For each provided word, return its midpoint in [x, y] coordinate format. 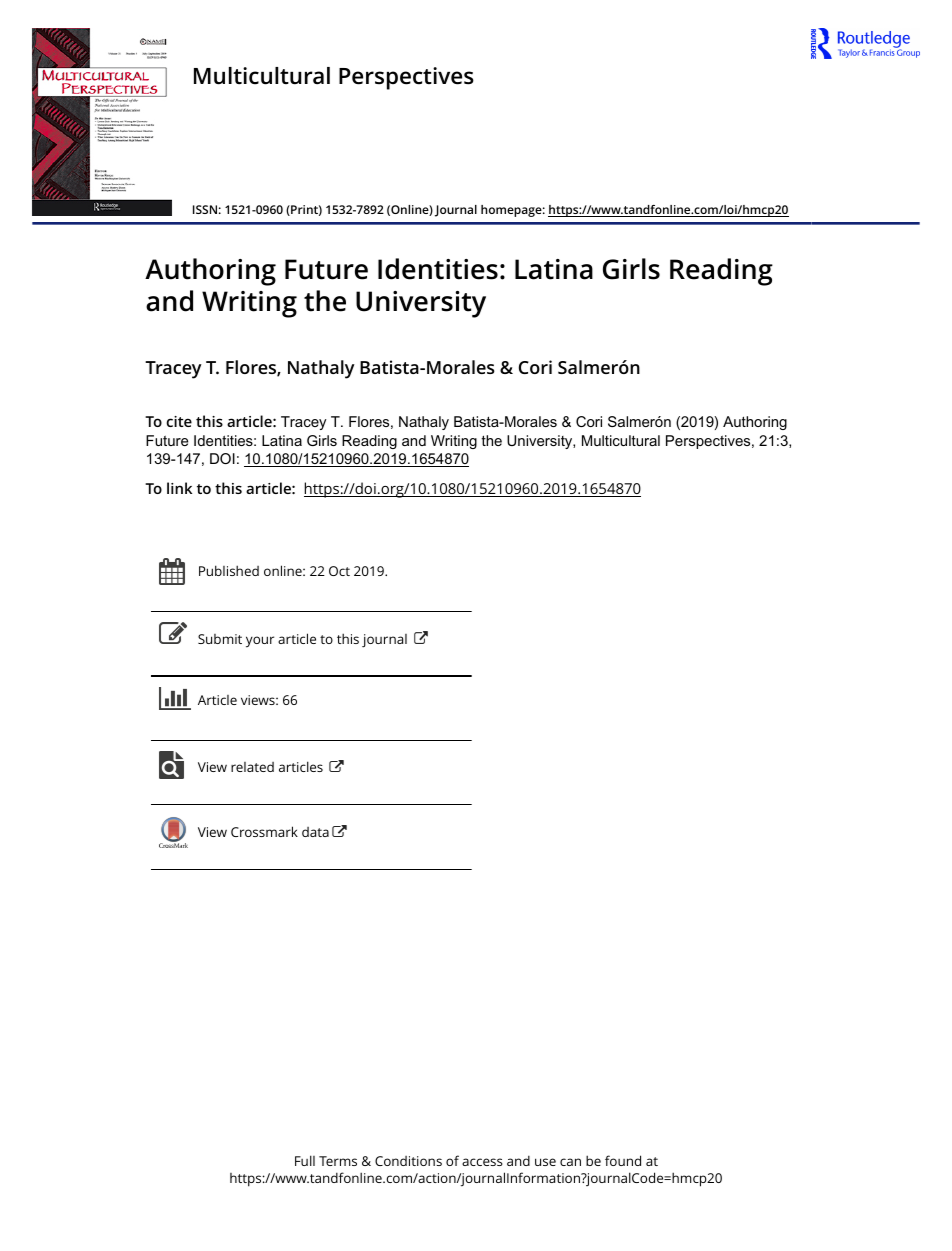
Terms [338, 1161]
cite [179, 421]
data [315, 832]
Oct [339, 571]
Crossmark [264, 831]
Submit [220, 639]
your [260, 642]
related [252, 767]
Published [229, 570]
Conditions [408, 1161]
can [570, 1162]
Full [305, 1160]
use [545, 1162]
